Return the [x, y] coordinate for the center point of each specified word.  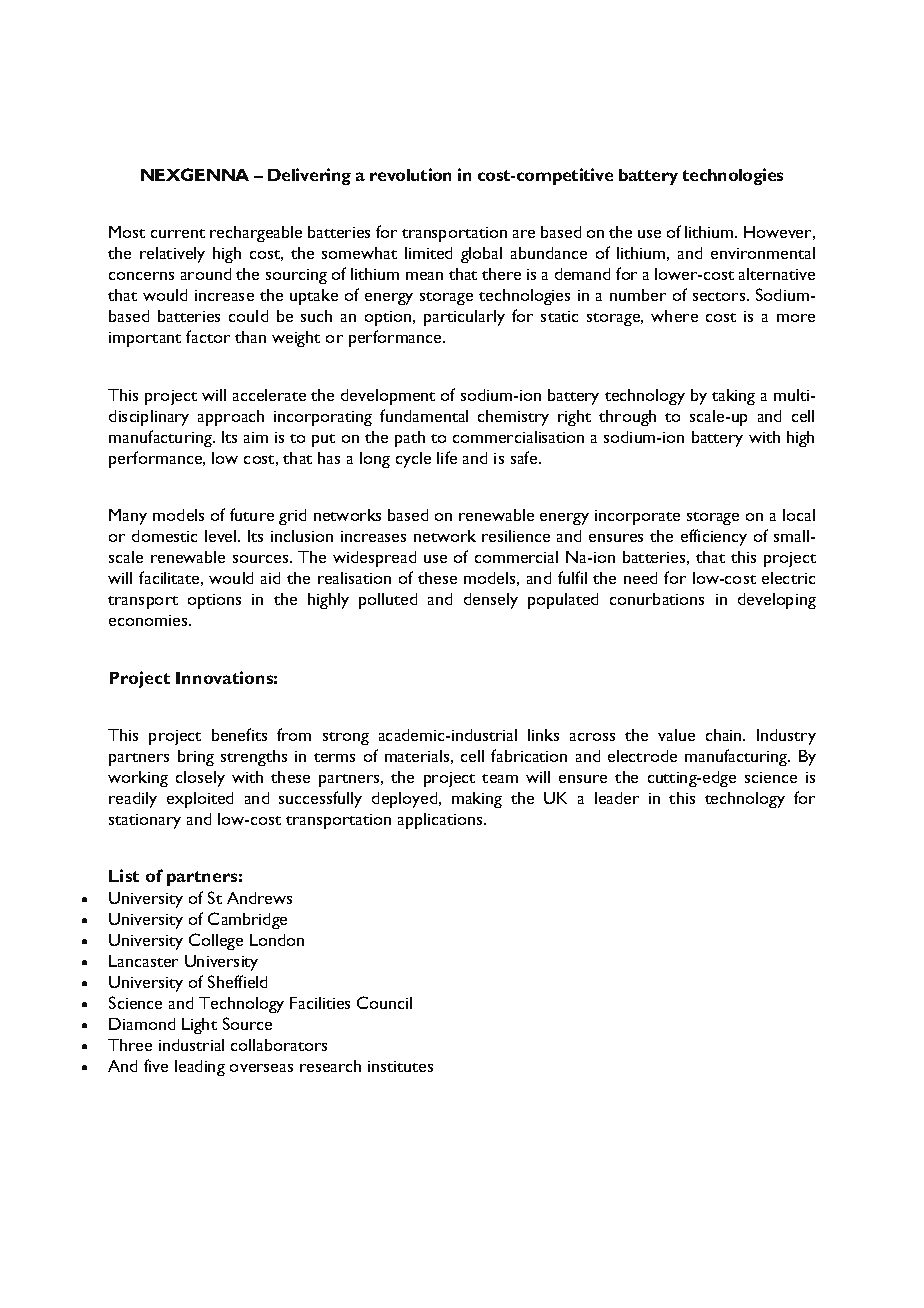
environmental [763, 253]
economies [149, 620]
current [178, 233]
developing [777, 601]
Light [199, 1026]
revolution [410, 174]
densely [491, 601]
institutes [400, 1066]
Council [384, 1002]
